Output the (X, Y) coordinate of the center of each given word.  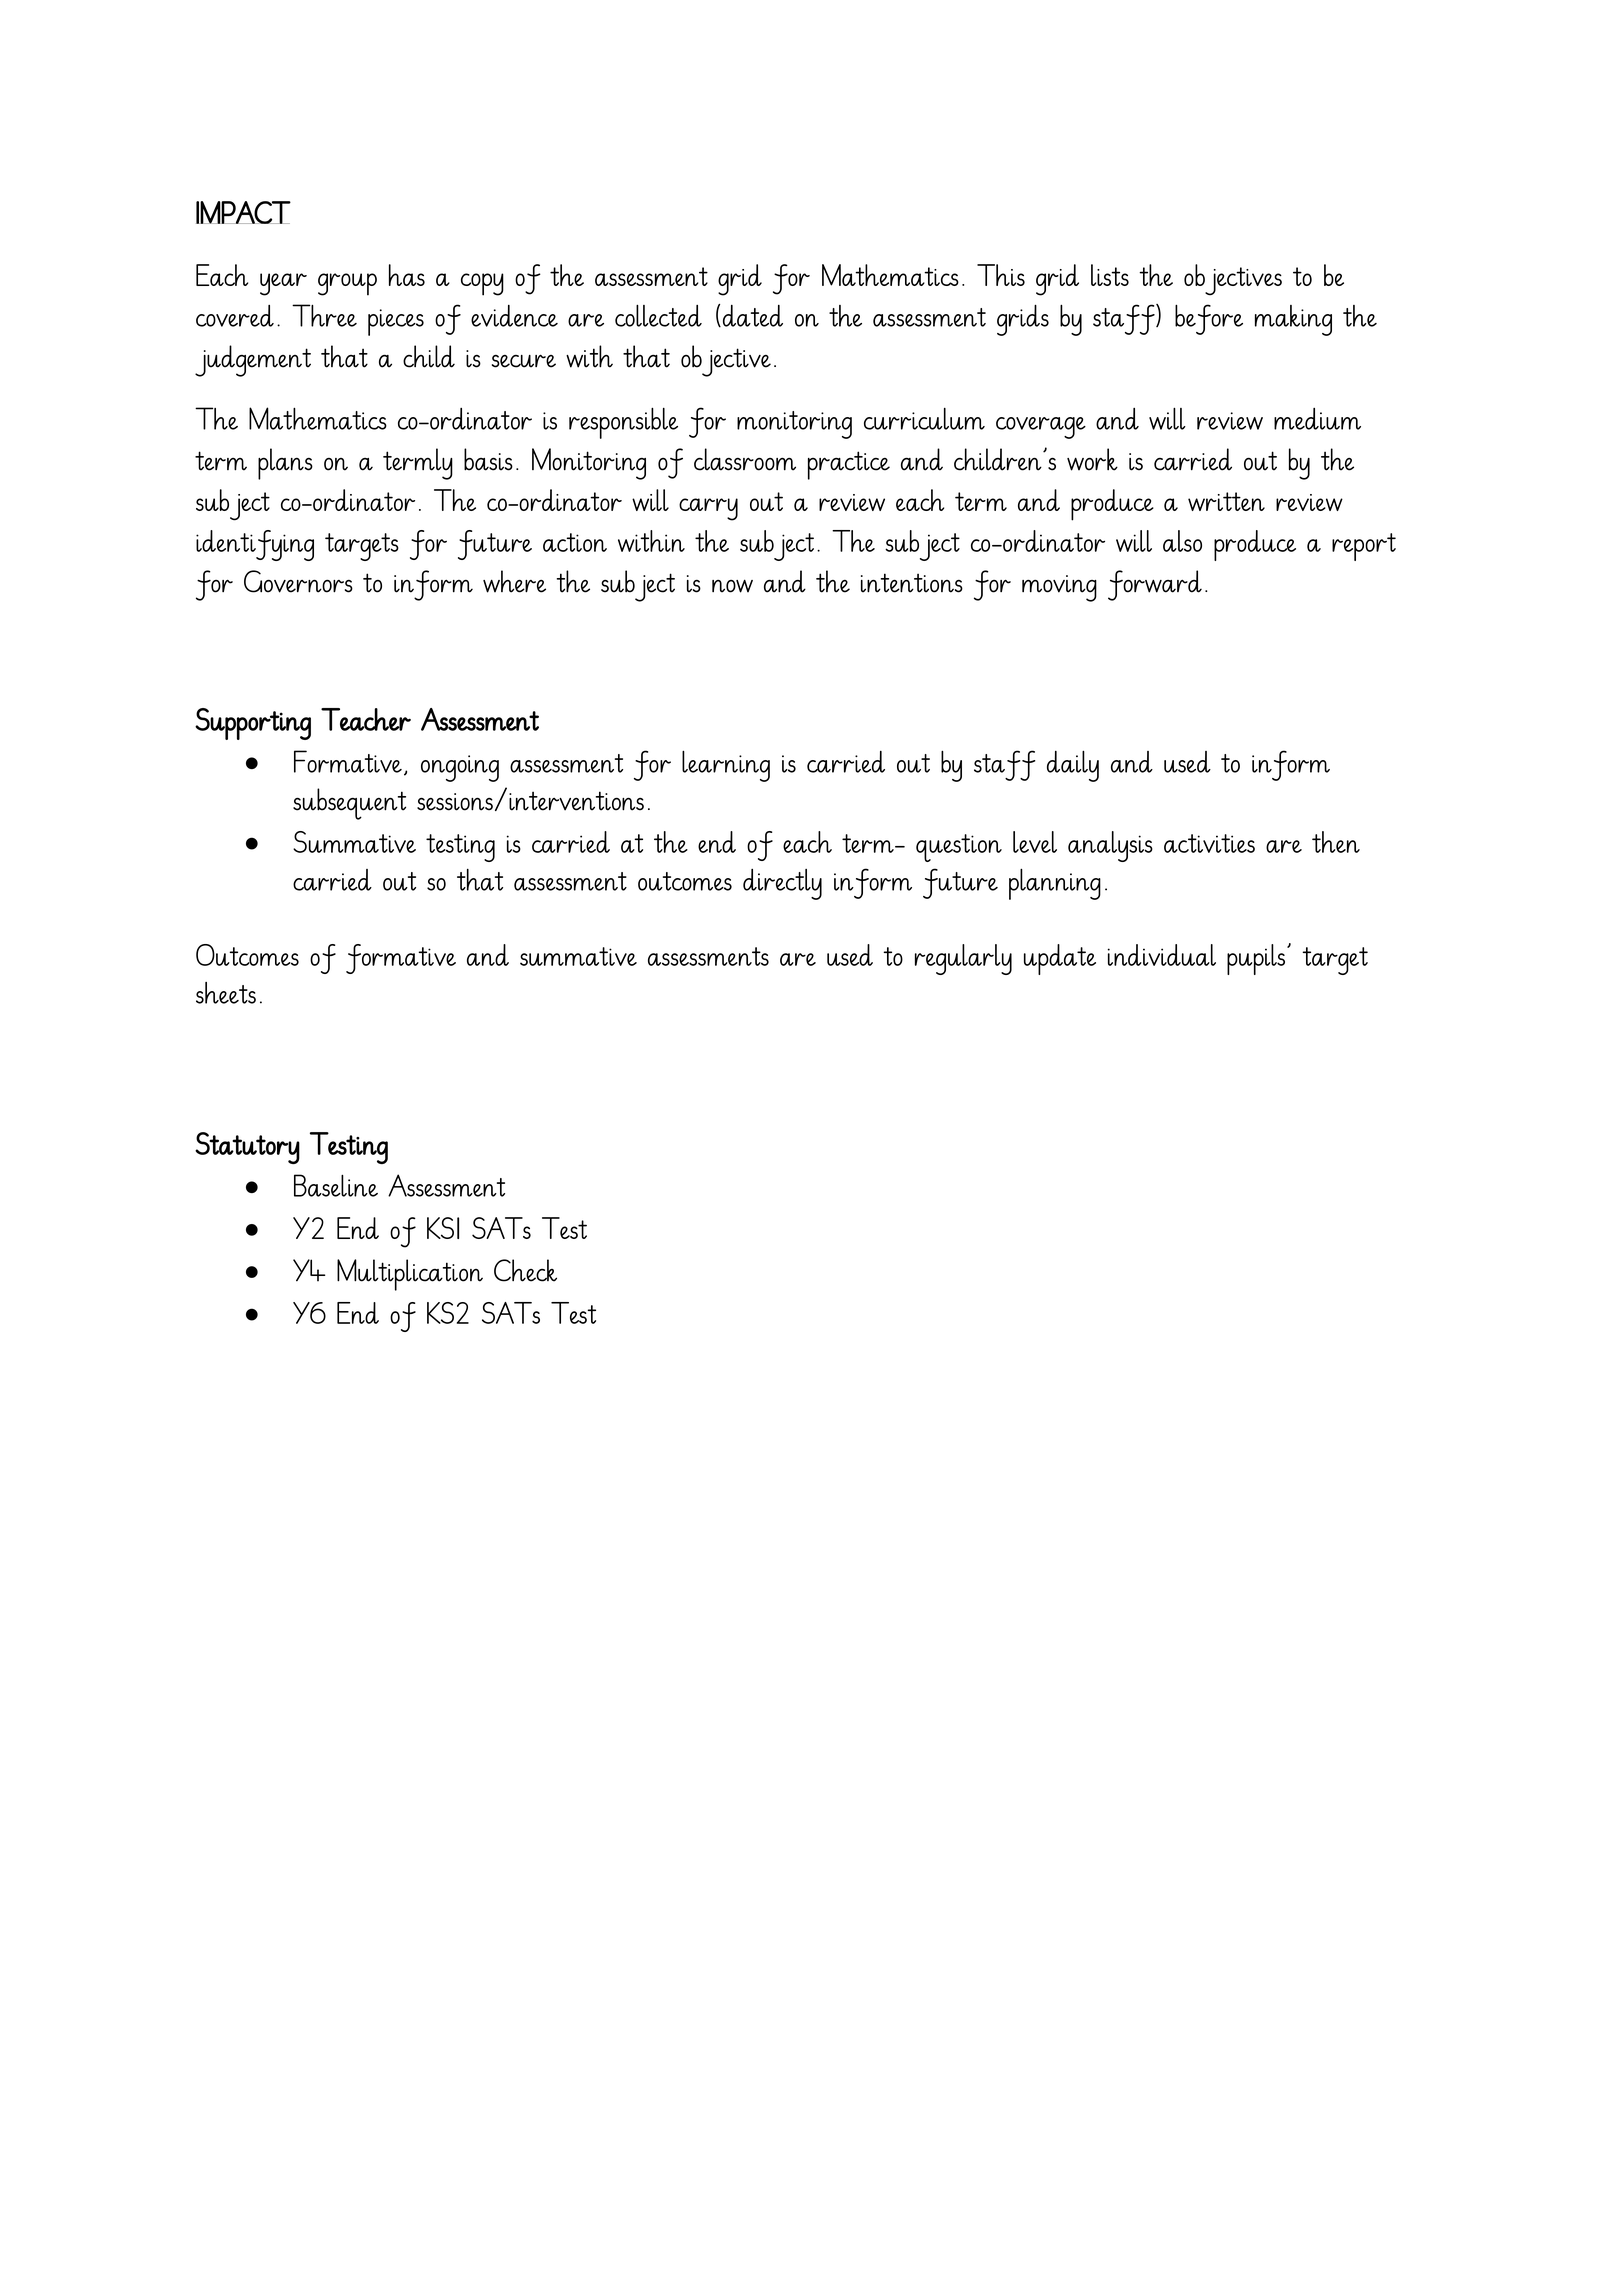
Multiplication (410, 1275)
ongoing (460, 768)
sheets (226, 993)
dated (753, 316)
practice (849, 465)
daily (1073, 766)
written (1226, 501)
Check (525, 1270)
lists (1110, 275)
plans (285, 464)
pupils (1257, 959)
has (407, 275)
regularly (963, 959)
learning (726, 766)
